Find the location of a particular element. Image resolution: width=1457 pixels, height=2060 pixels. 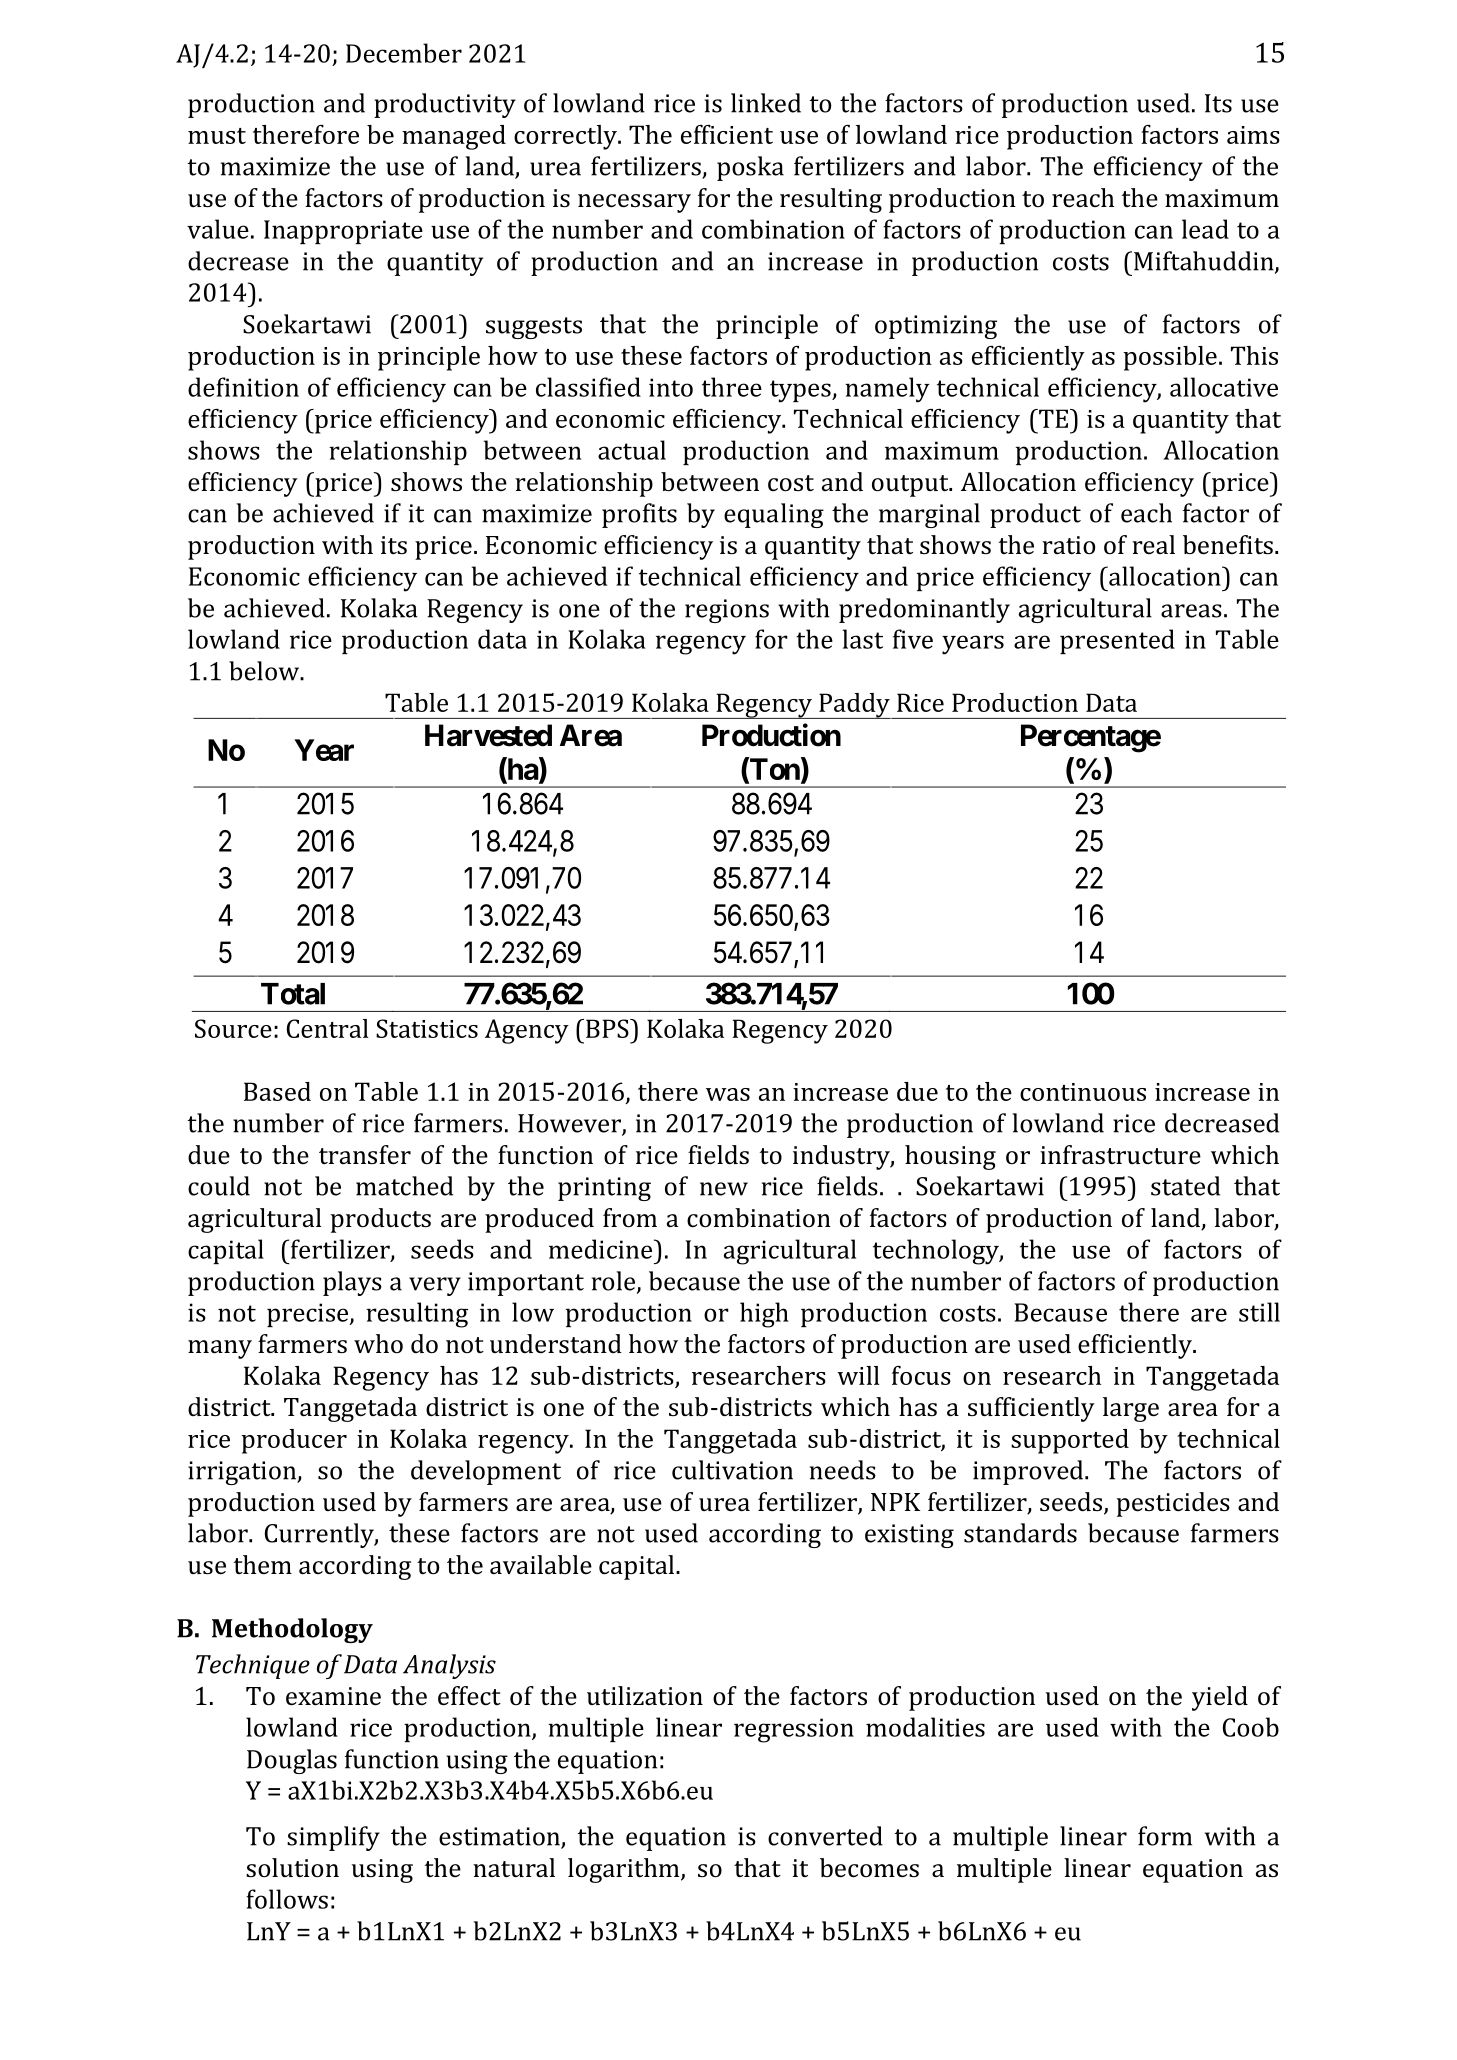

aims is located at coordinates (1253, 135).
